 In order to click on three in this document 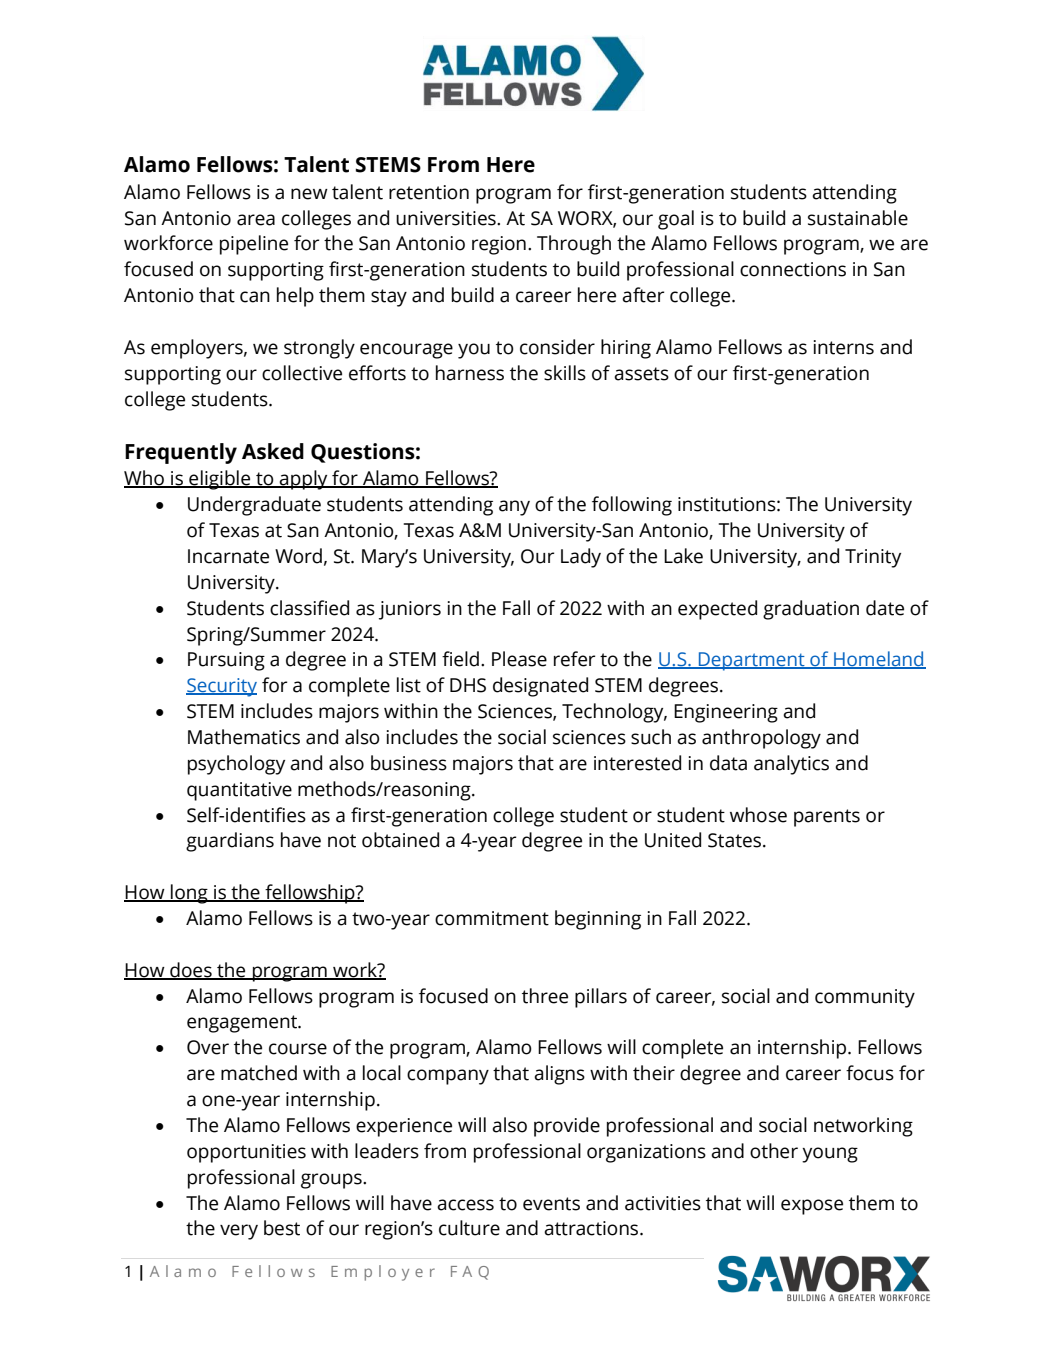, I will do `click(545, 996)`.
